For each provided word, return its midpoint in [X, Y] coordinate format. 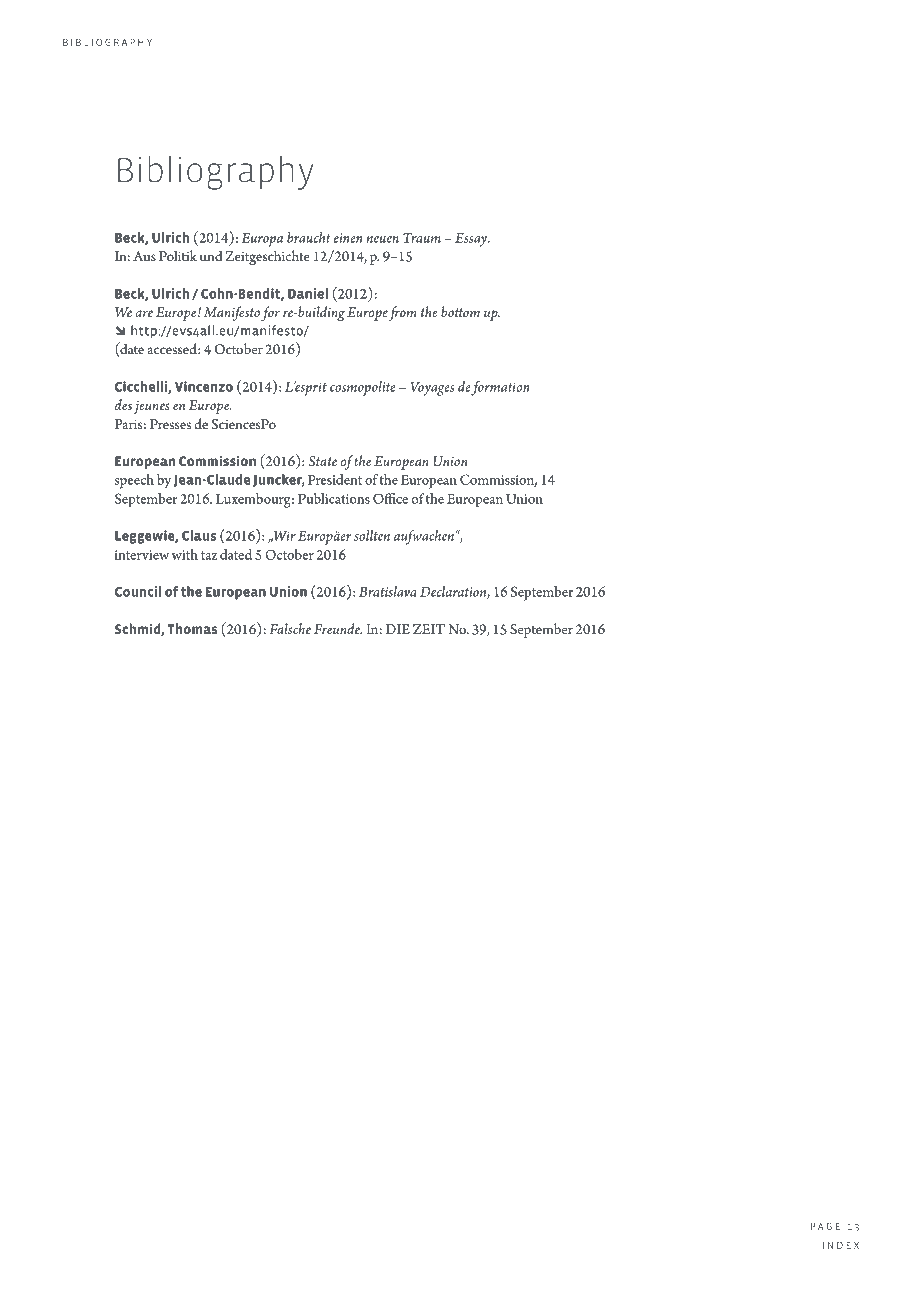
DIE [398, 629]
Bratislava [388, 591]
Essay [472, 240]
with [184, 554]
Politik [178, 255]
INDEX [841, 1245]
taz [209, 555]
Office [390, 498]
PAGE [825, 1226]
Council [138, 591]
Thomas [193, 628]
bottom [460, 311]
